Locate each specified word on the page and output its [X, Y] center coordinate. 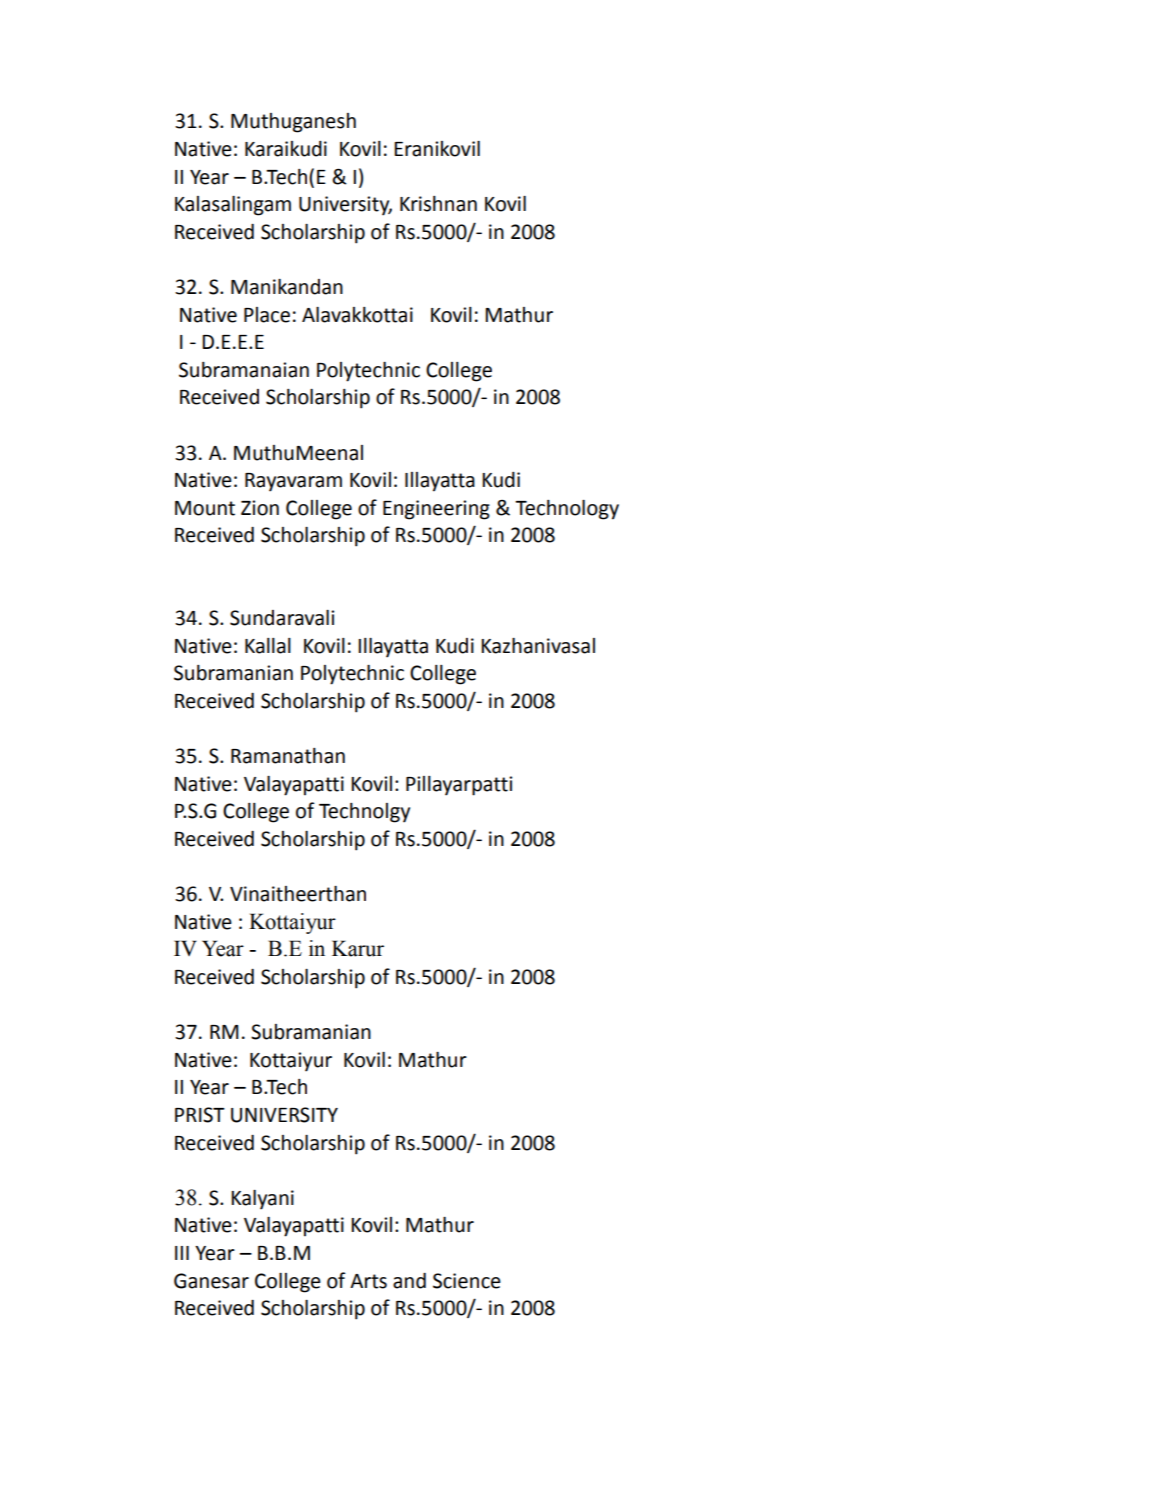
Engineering [436, 510]
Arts [368, 1281]
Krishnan [438, 204]
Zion [260, 508]
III [182, 1253]
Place [267, 315]
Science [467, 1281]
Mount [205, 508]
